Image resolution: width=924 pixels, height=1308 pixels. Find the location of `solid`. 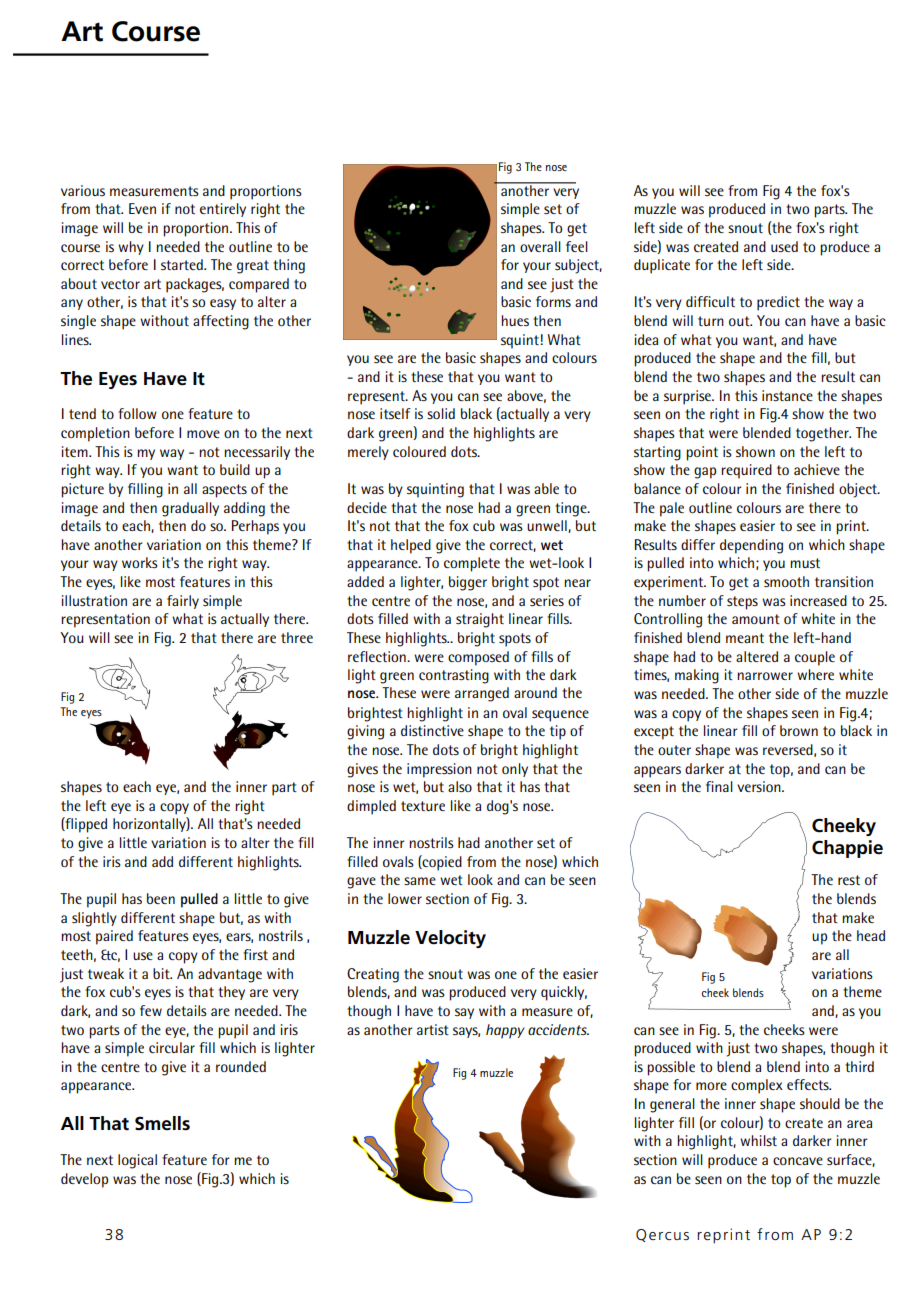

solid is located at coordinates (441, 413).
